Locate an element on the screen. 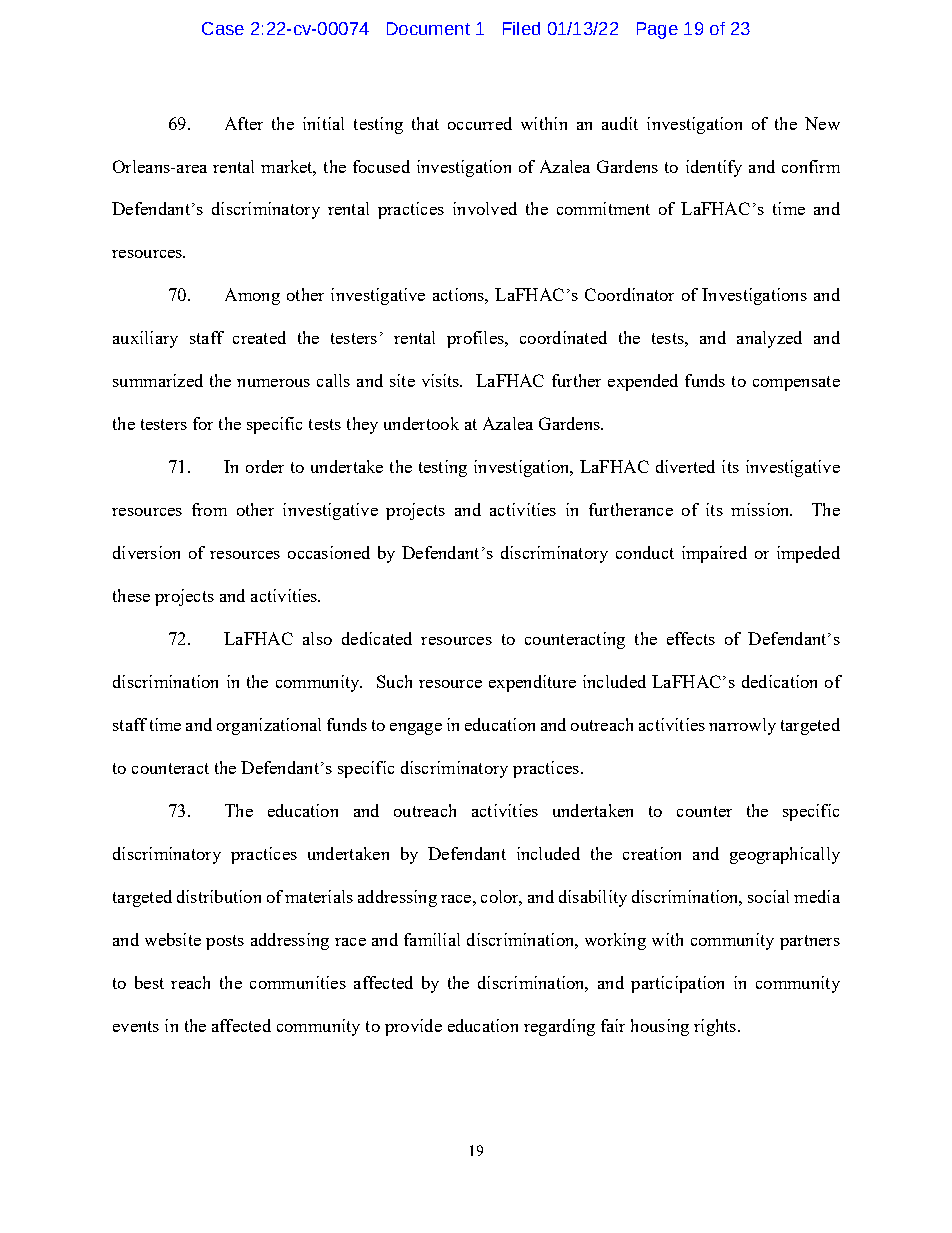 The height and width of the screenshot is (1233, 952). Page is located at coordinates (657, 30).
